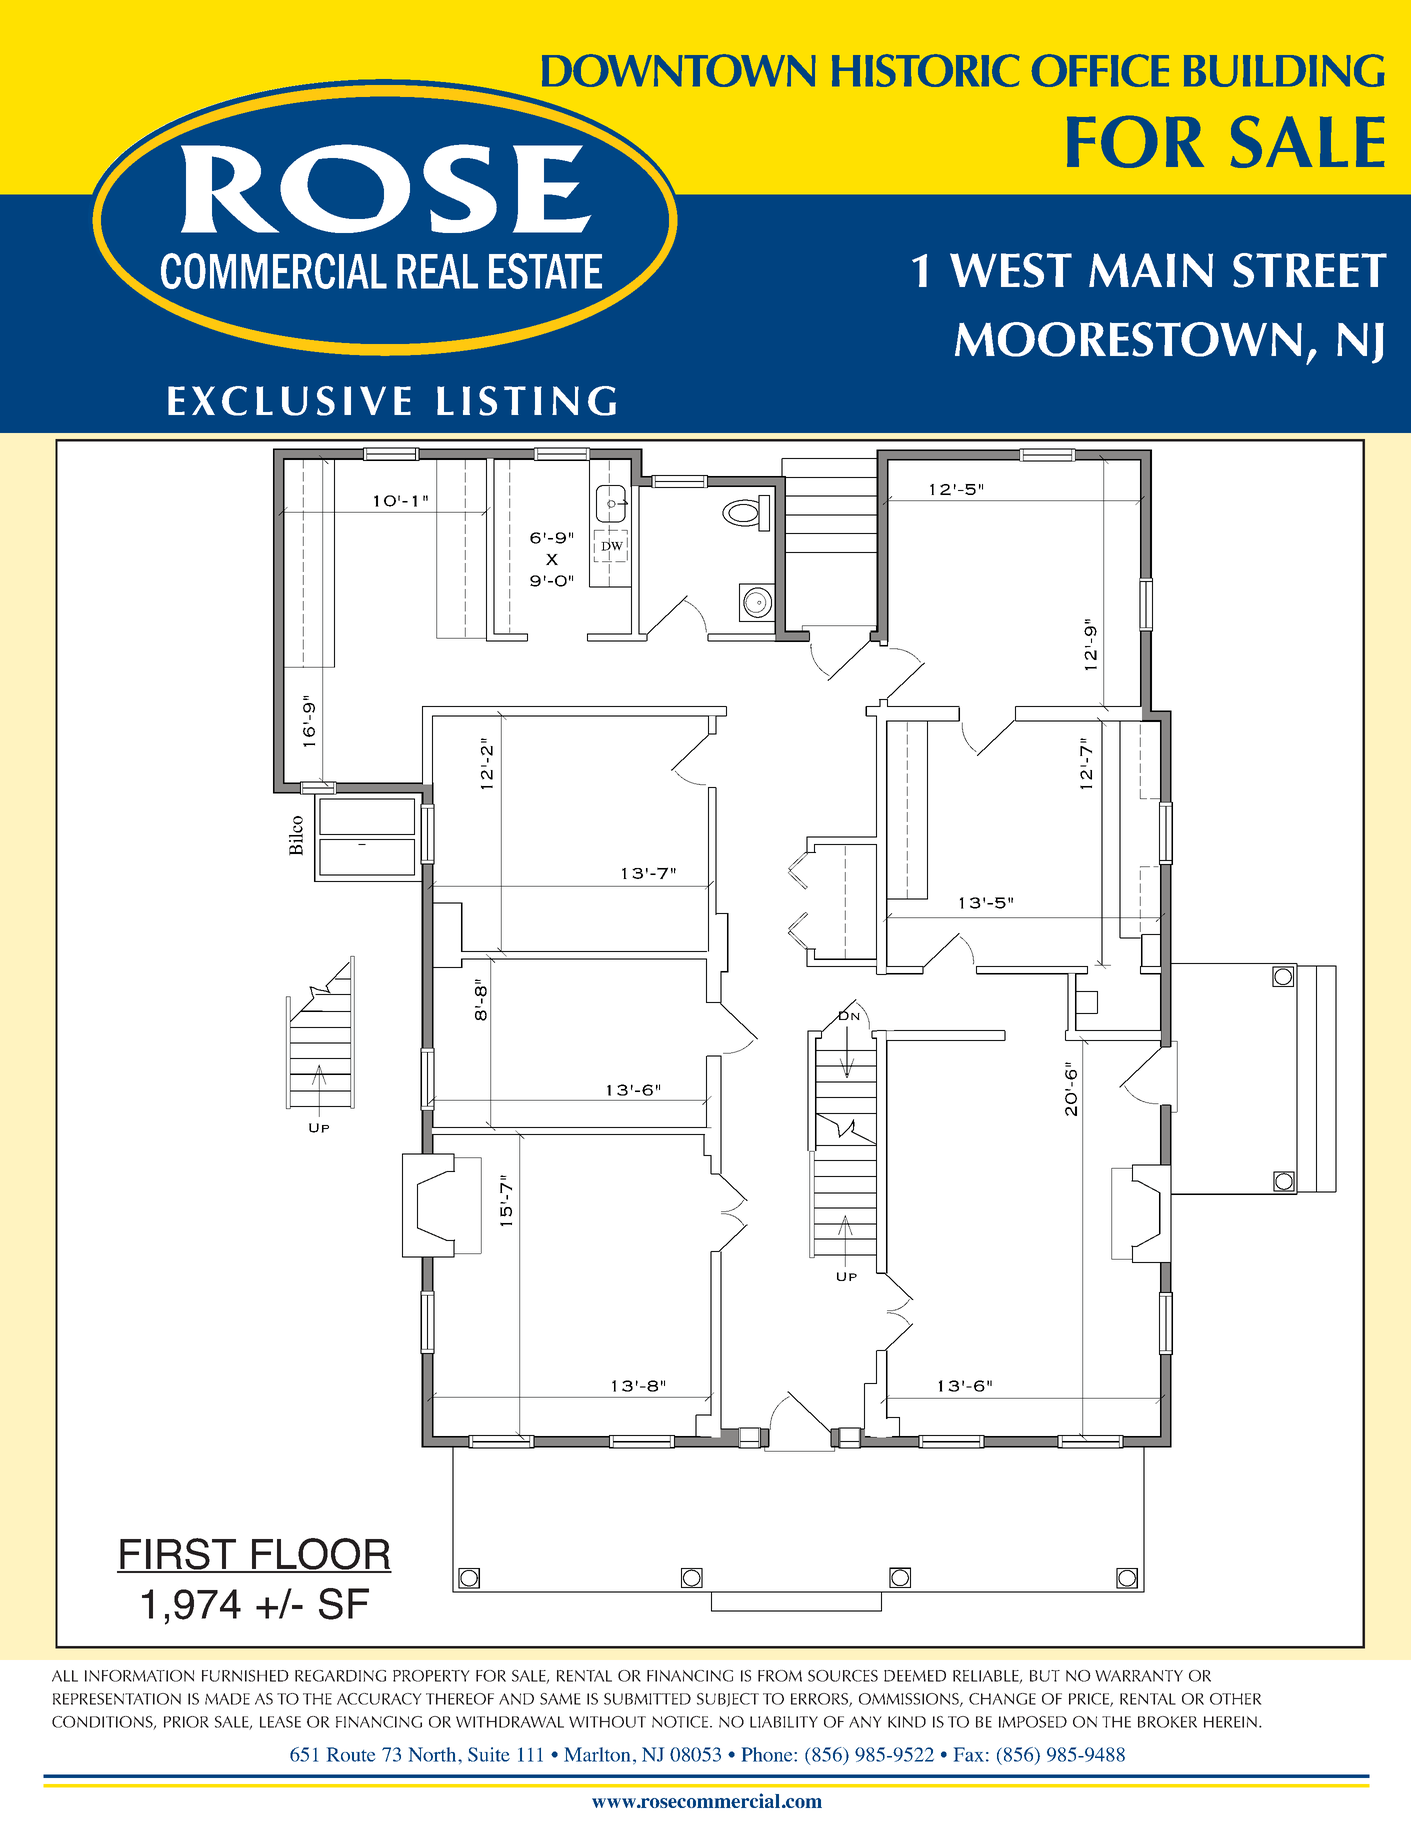  What do you see at coordinates (1151, 270) in the document?
I see `MAIN` at bounding box center [1151, 270].
